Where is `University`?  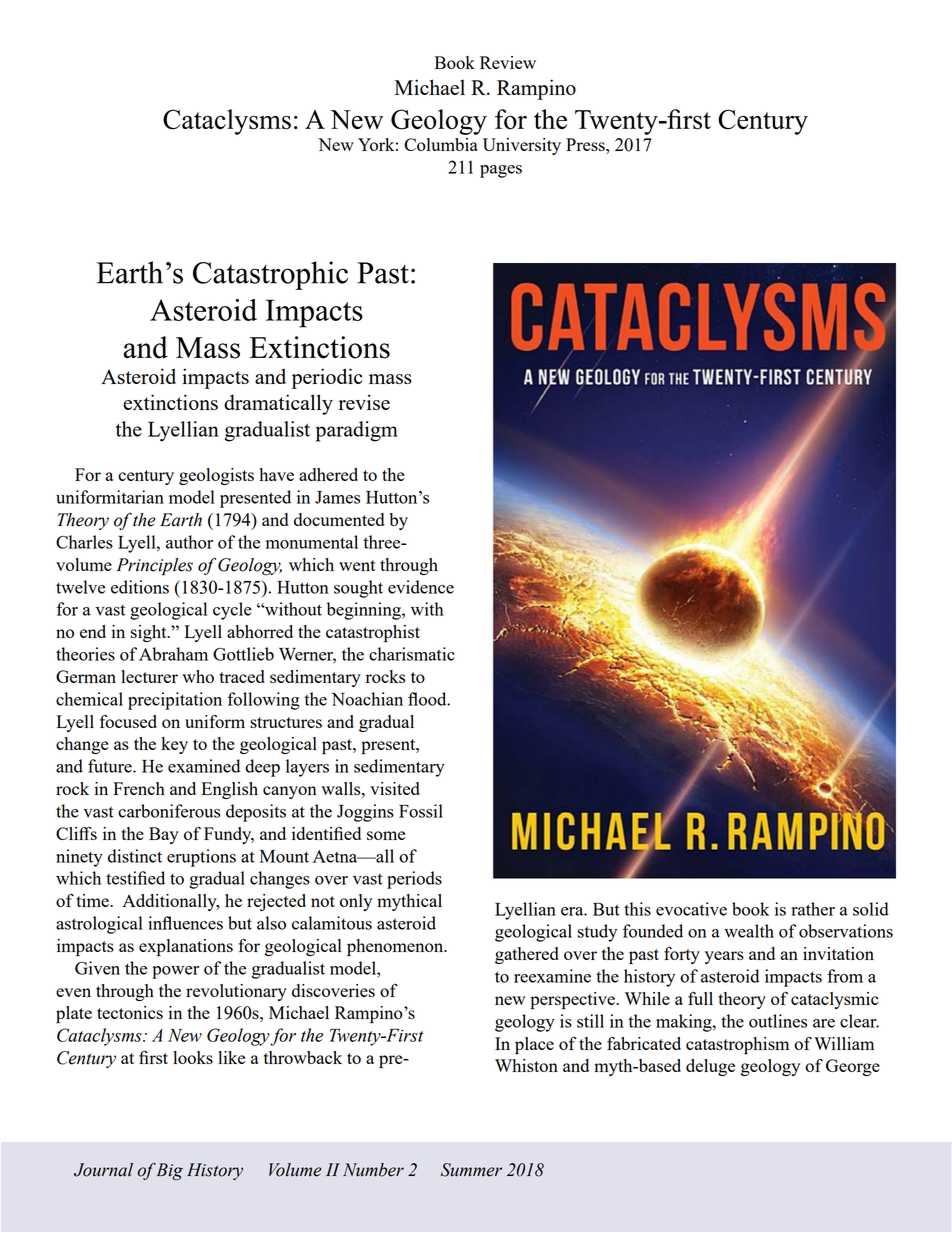 University is located at coordinates (522, 146).
